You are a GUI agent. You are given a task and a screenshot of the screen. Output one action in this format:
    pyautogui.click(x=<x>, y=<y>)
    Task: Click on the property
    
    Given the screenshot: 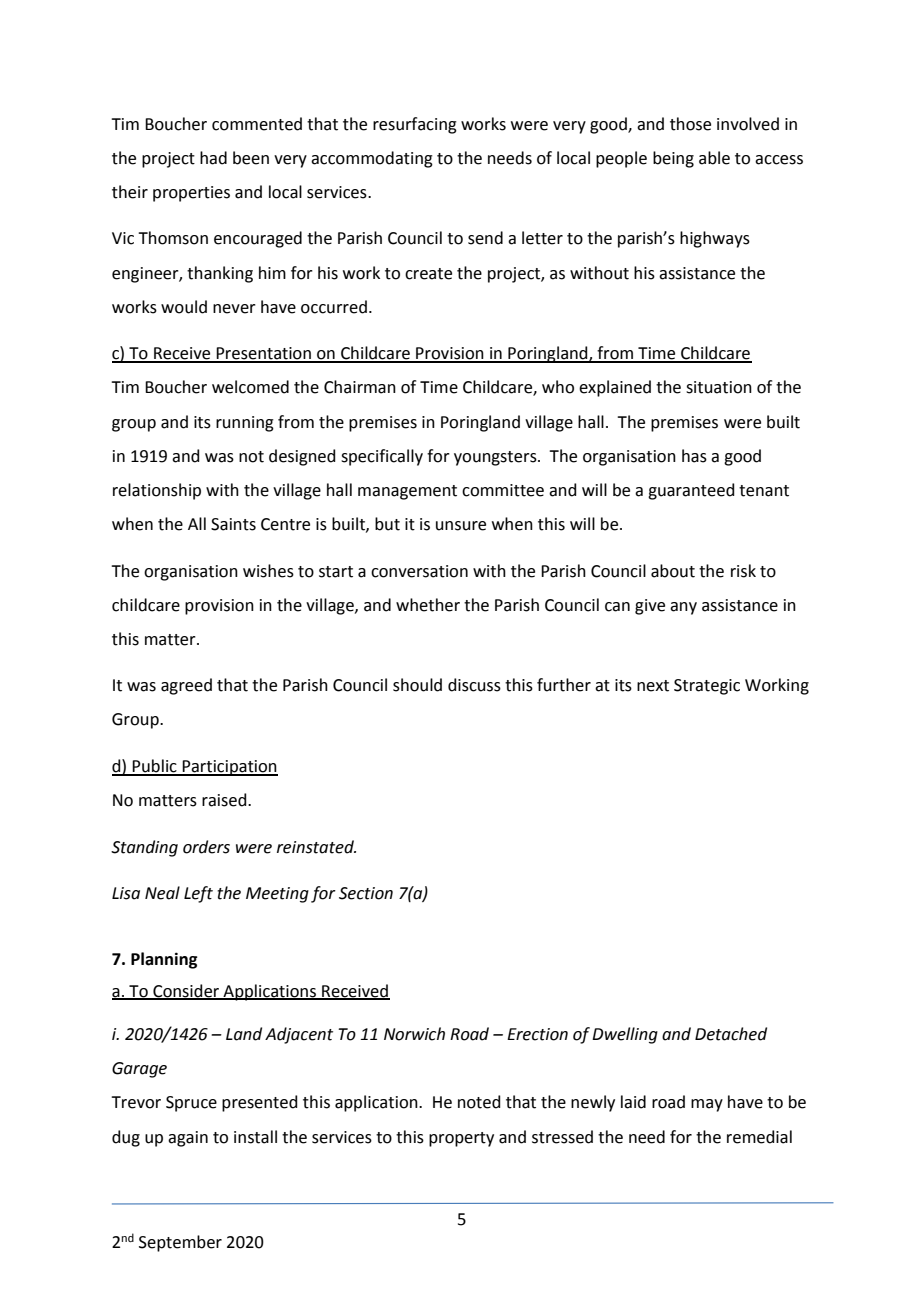 What is the action you would take?
    pyautogui.click(x=461, y=1139)
